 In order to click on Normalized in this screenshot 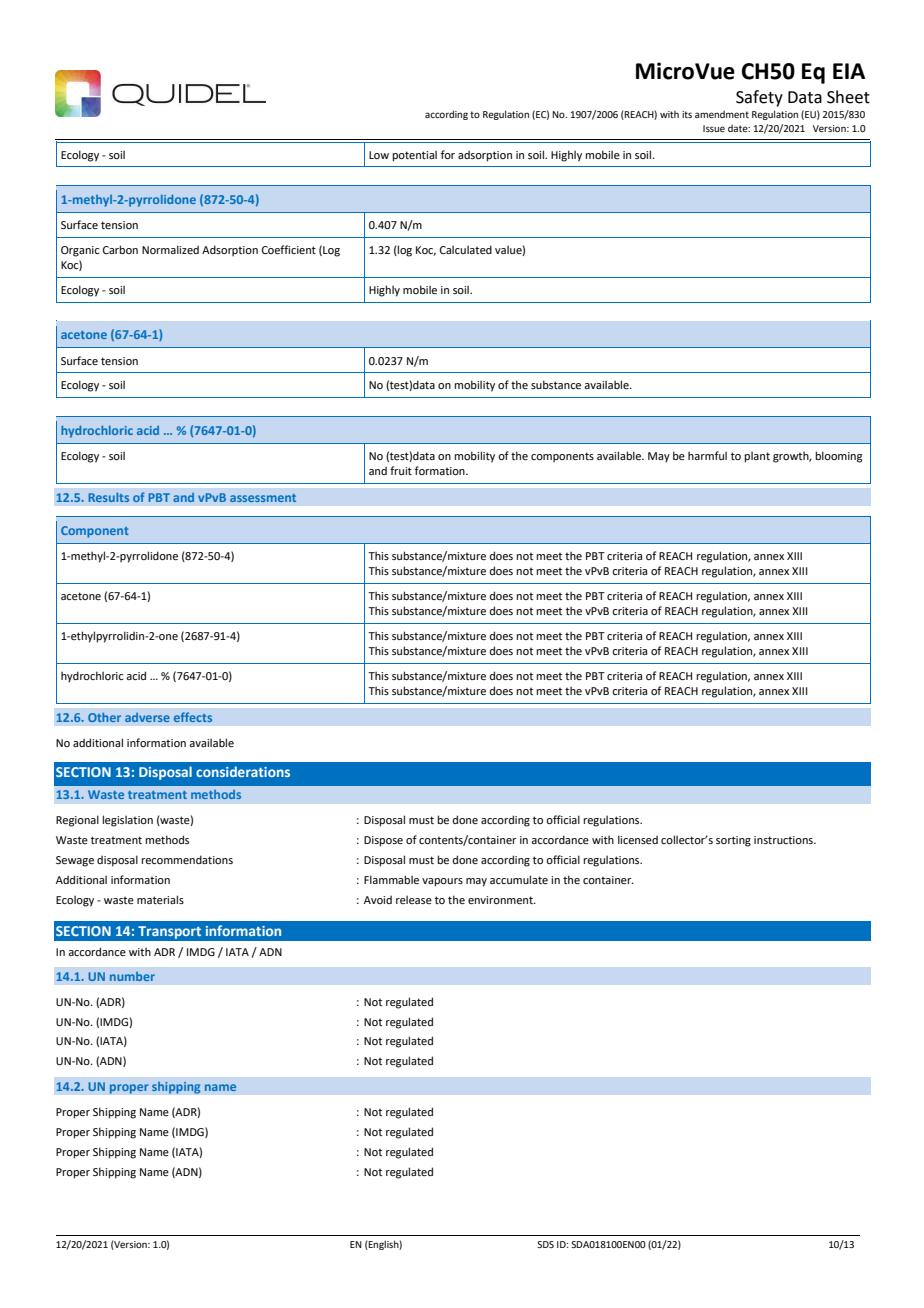, I will do `click(170, 249)`.
